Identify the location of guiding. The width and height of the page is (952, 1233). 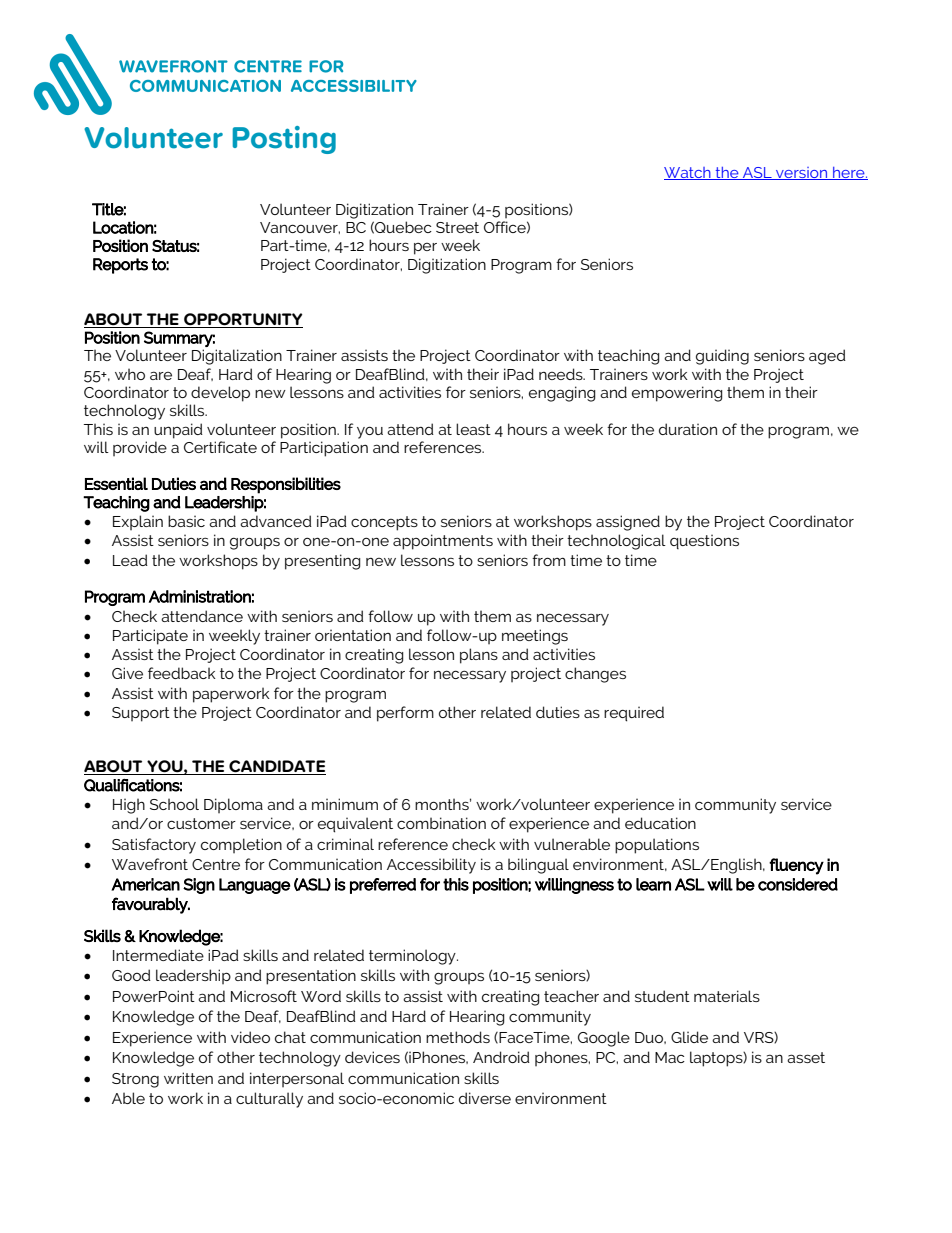
(722, 357).
